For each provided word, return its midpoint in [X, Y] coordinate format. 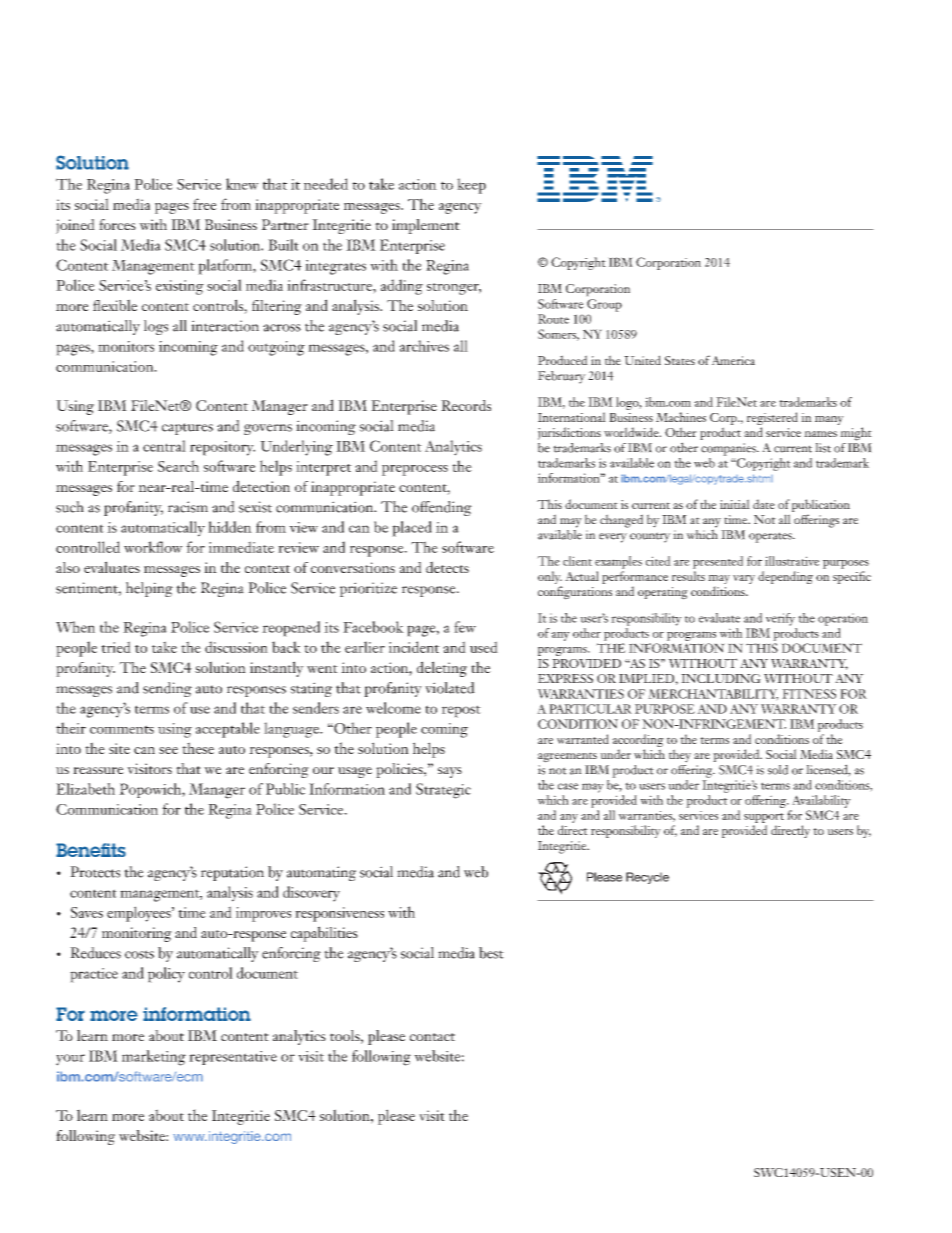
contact [432, 1037]
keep [471, 186]
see [168, 750]
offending [442, 508]
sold [778, 770]
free [205, 204]
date [764, 504]
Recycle [647, 878]
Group [604, 305]
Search [178, 466]
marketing [154, 1058]
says [450, 772]
